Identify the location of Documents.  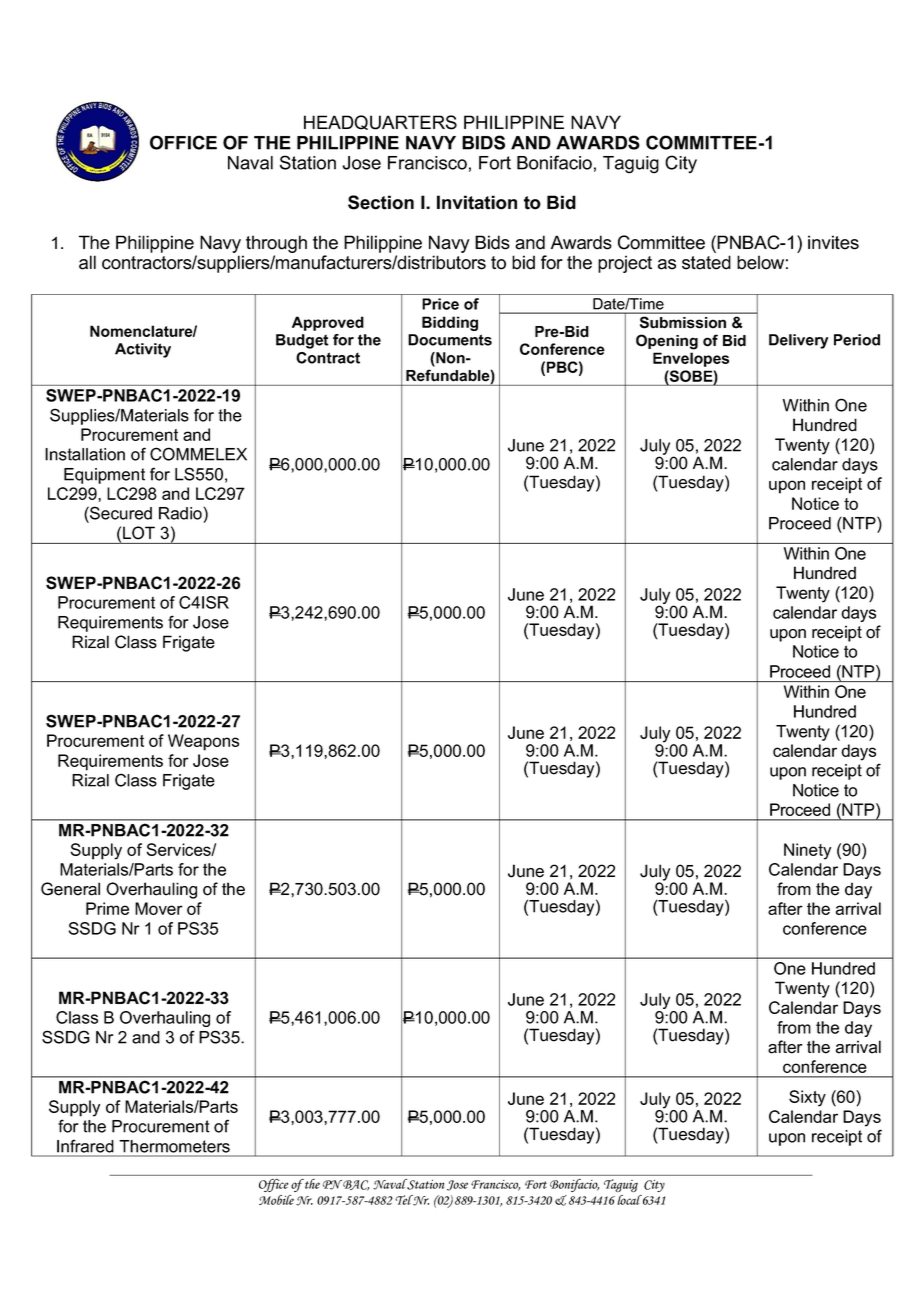
(450, 340).
